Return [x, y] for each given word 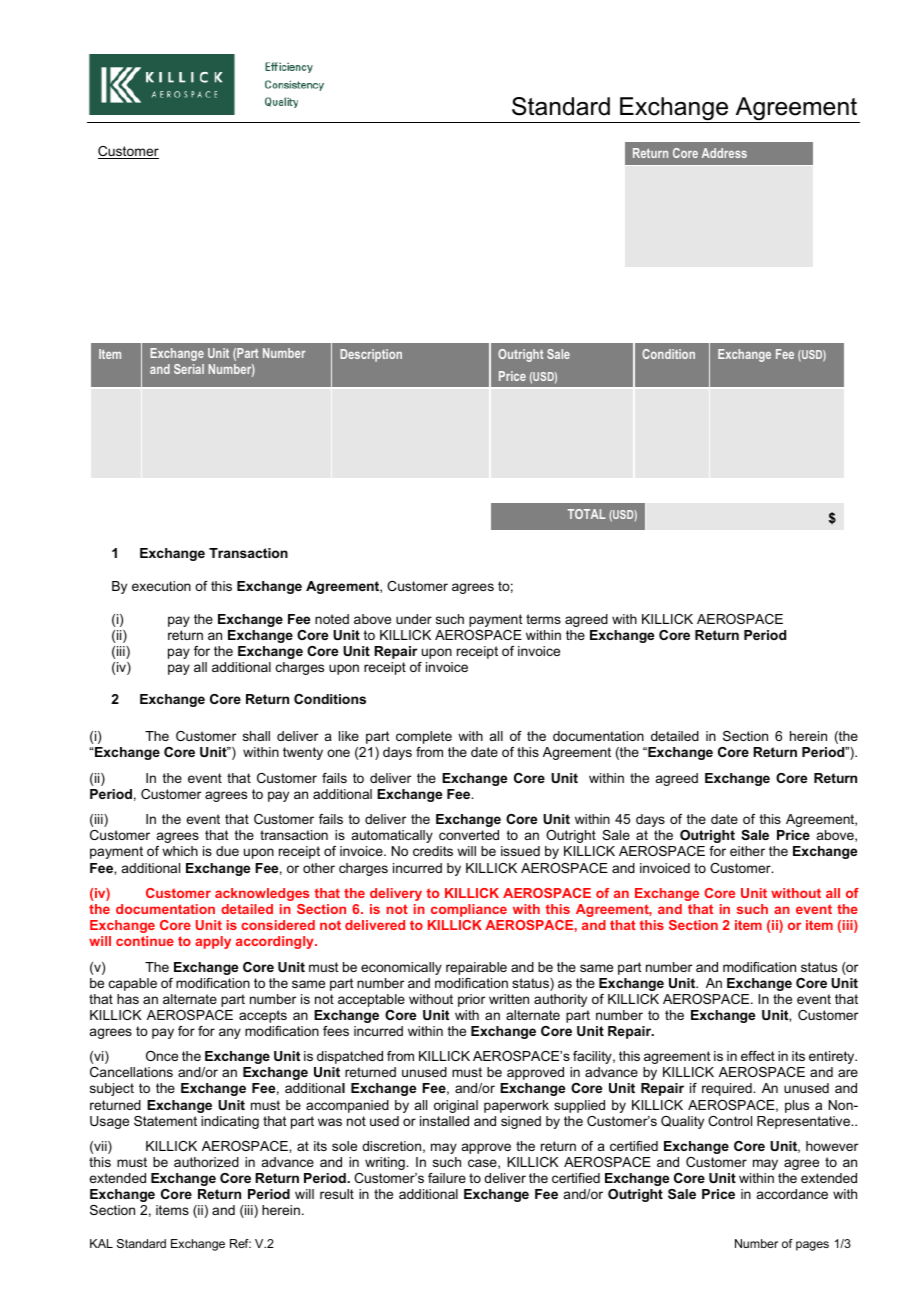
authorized [206, 1162]
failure [447, 1178]
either [747, 851]
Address [724, 153]
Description [371, 355]
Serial [189, 369]
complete [424, 737]
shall [256, 736]
